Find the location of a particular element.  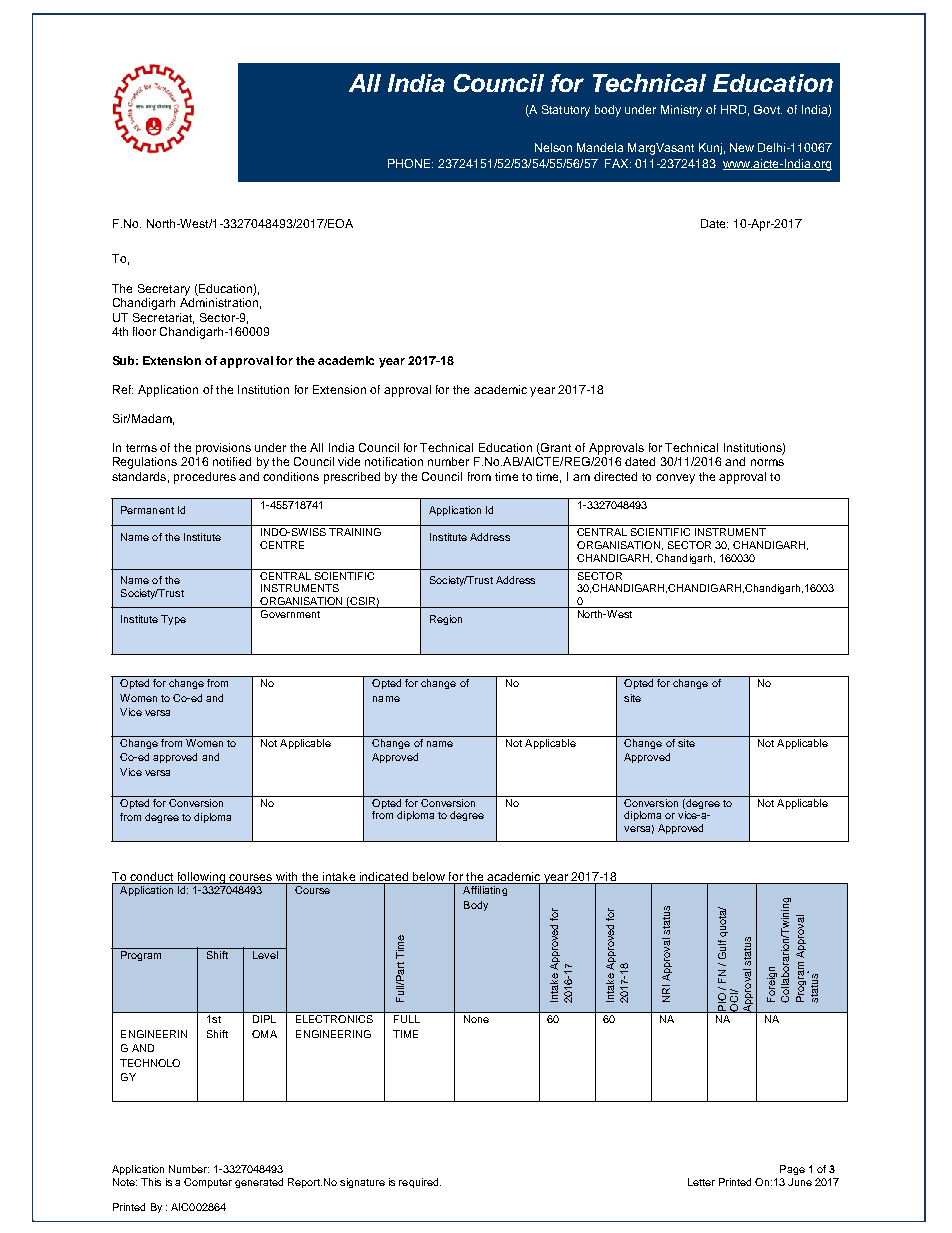

Letter is located at coordinates (701, 1182).
